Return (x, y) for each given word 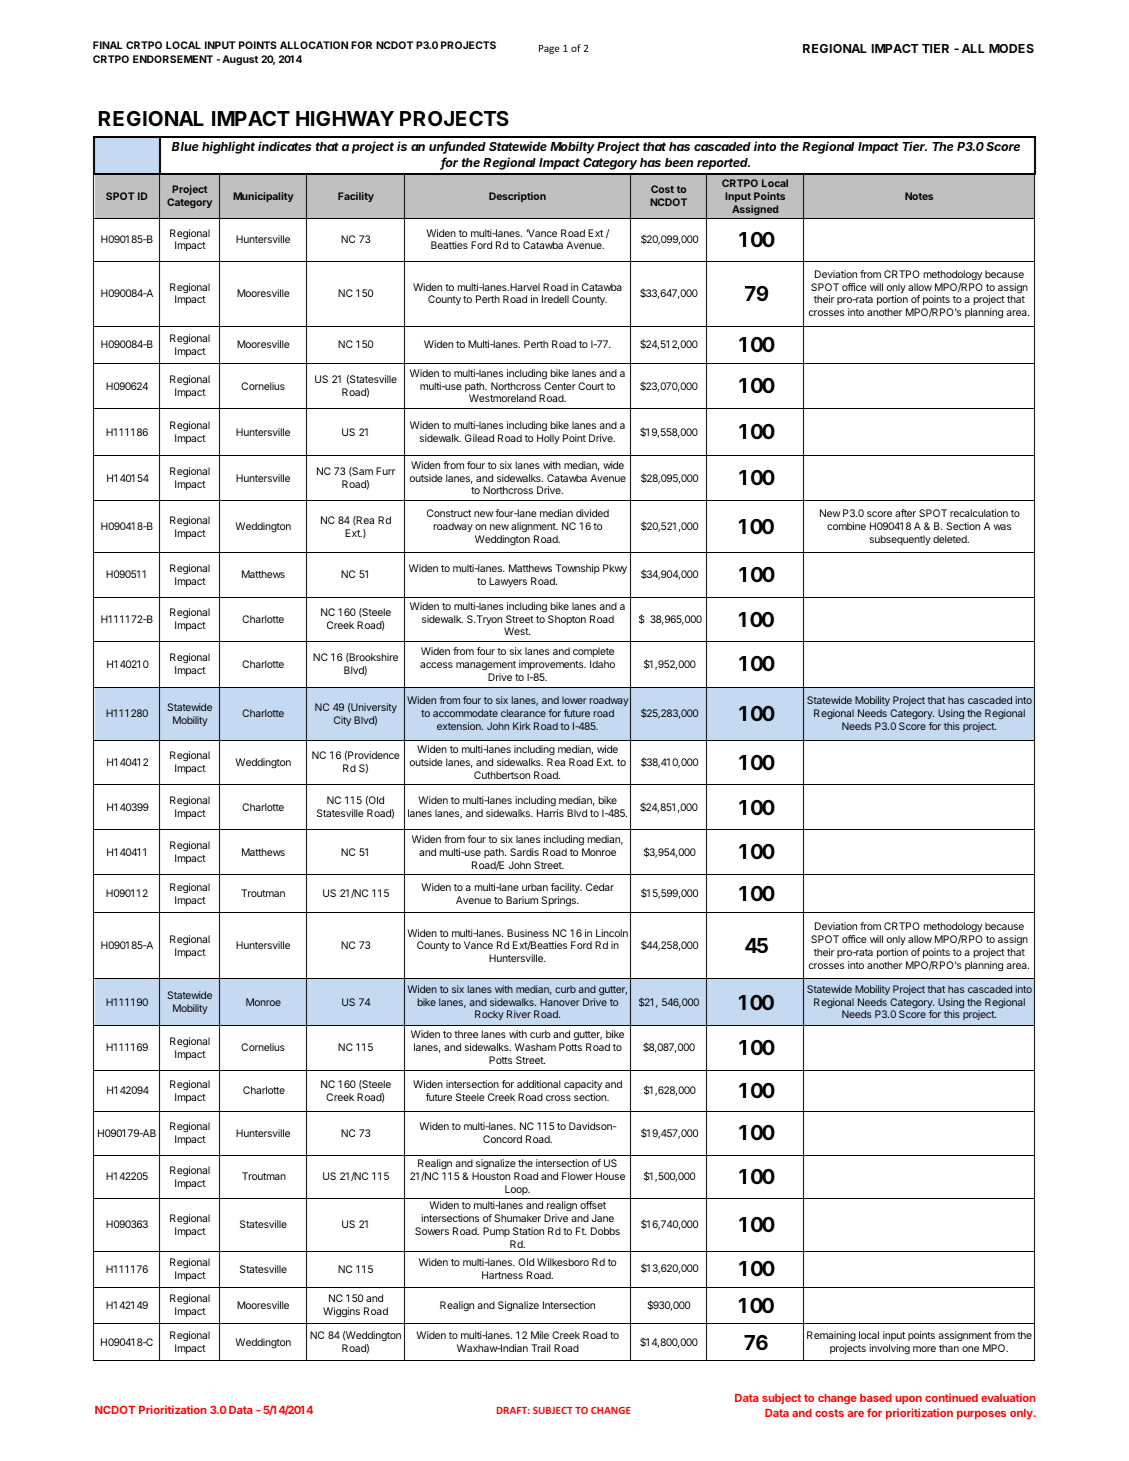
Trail (541, 1348)
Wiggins (341, 1312)
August (240, 60)
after (905, 513)
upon (908, 1400)
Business (528, 933)
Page (549, 49)
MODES (1011, 48)
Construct (449, 513)
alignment (534, 527)
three (466, 1034)
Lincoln (612, 933)
